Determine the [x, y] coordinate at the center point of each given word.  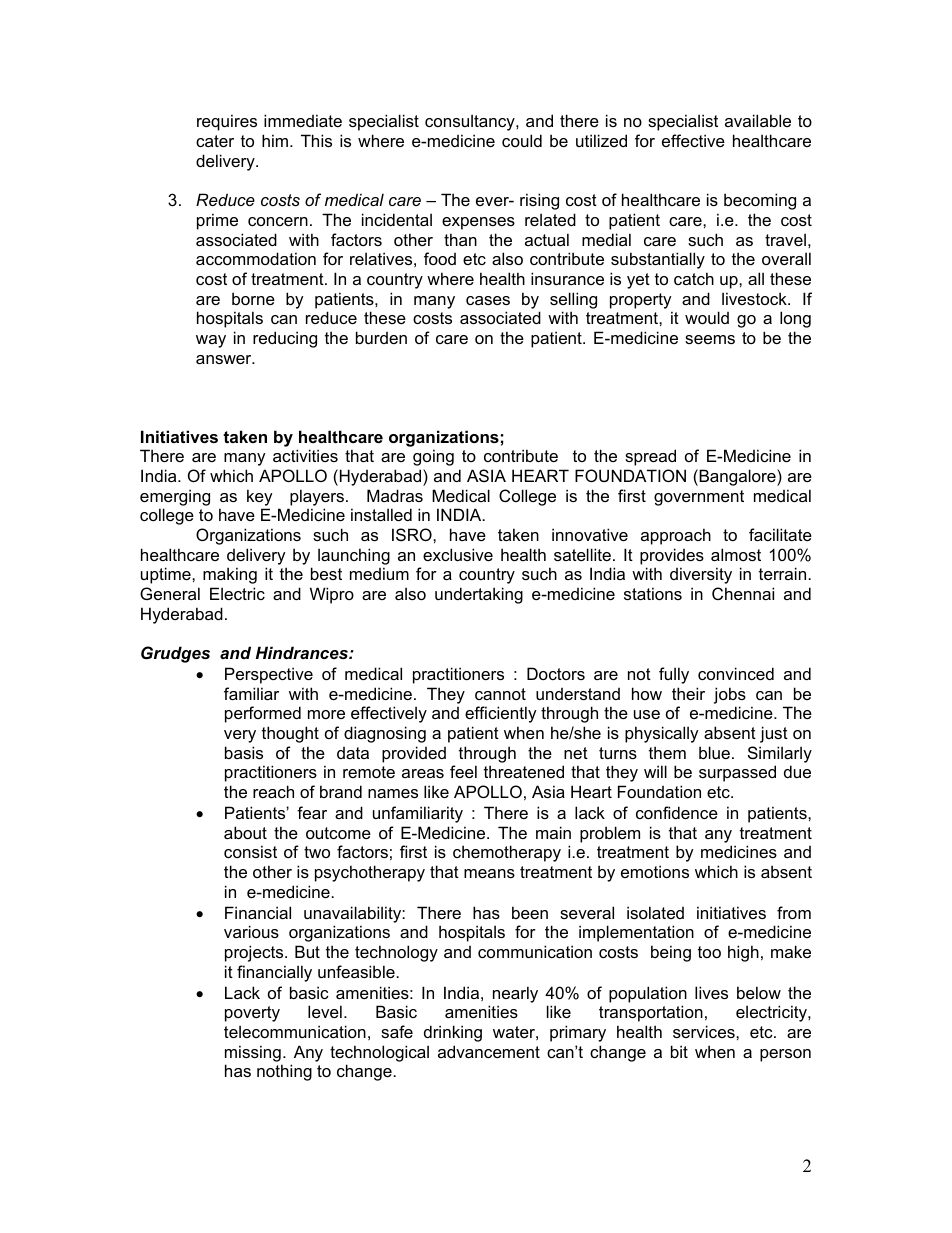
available [758, 120]
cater [215, 141]
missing [253, 1053]
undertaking [479, 595]
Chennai [743, 593]
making [230, 575]
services [705, 1031]
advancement [489, 1051]
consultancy [471, 122]
